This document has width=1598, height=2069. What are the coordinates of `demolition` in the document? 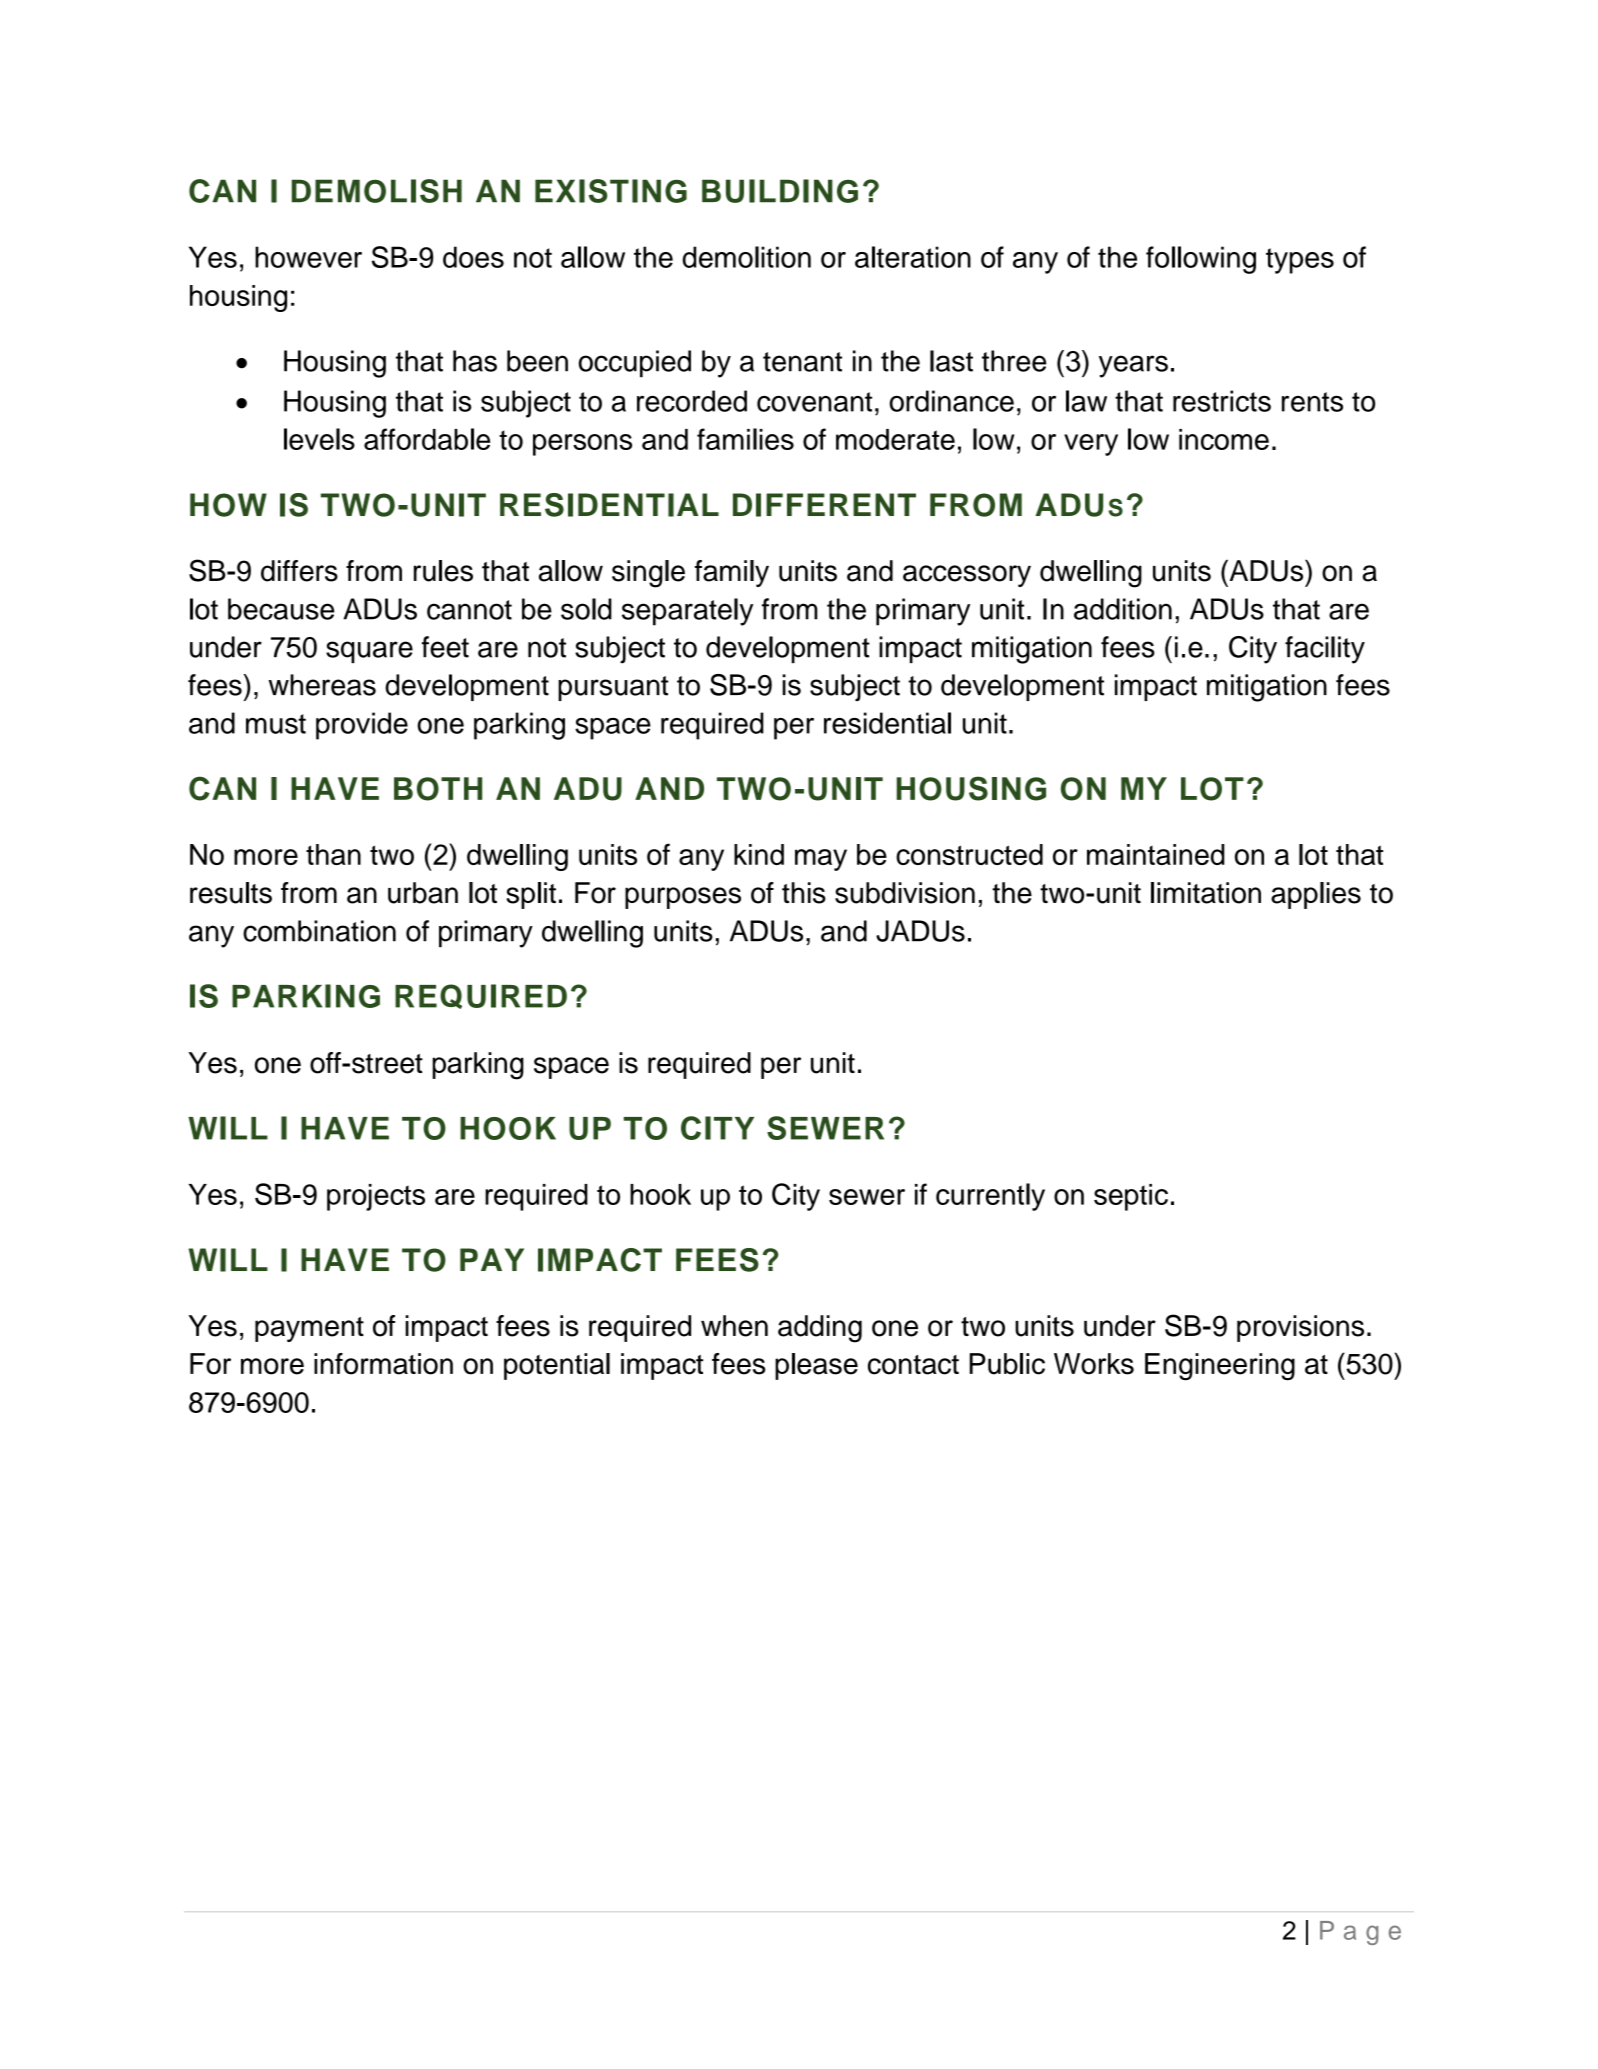 It's located at (747, 257).
